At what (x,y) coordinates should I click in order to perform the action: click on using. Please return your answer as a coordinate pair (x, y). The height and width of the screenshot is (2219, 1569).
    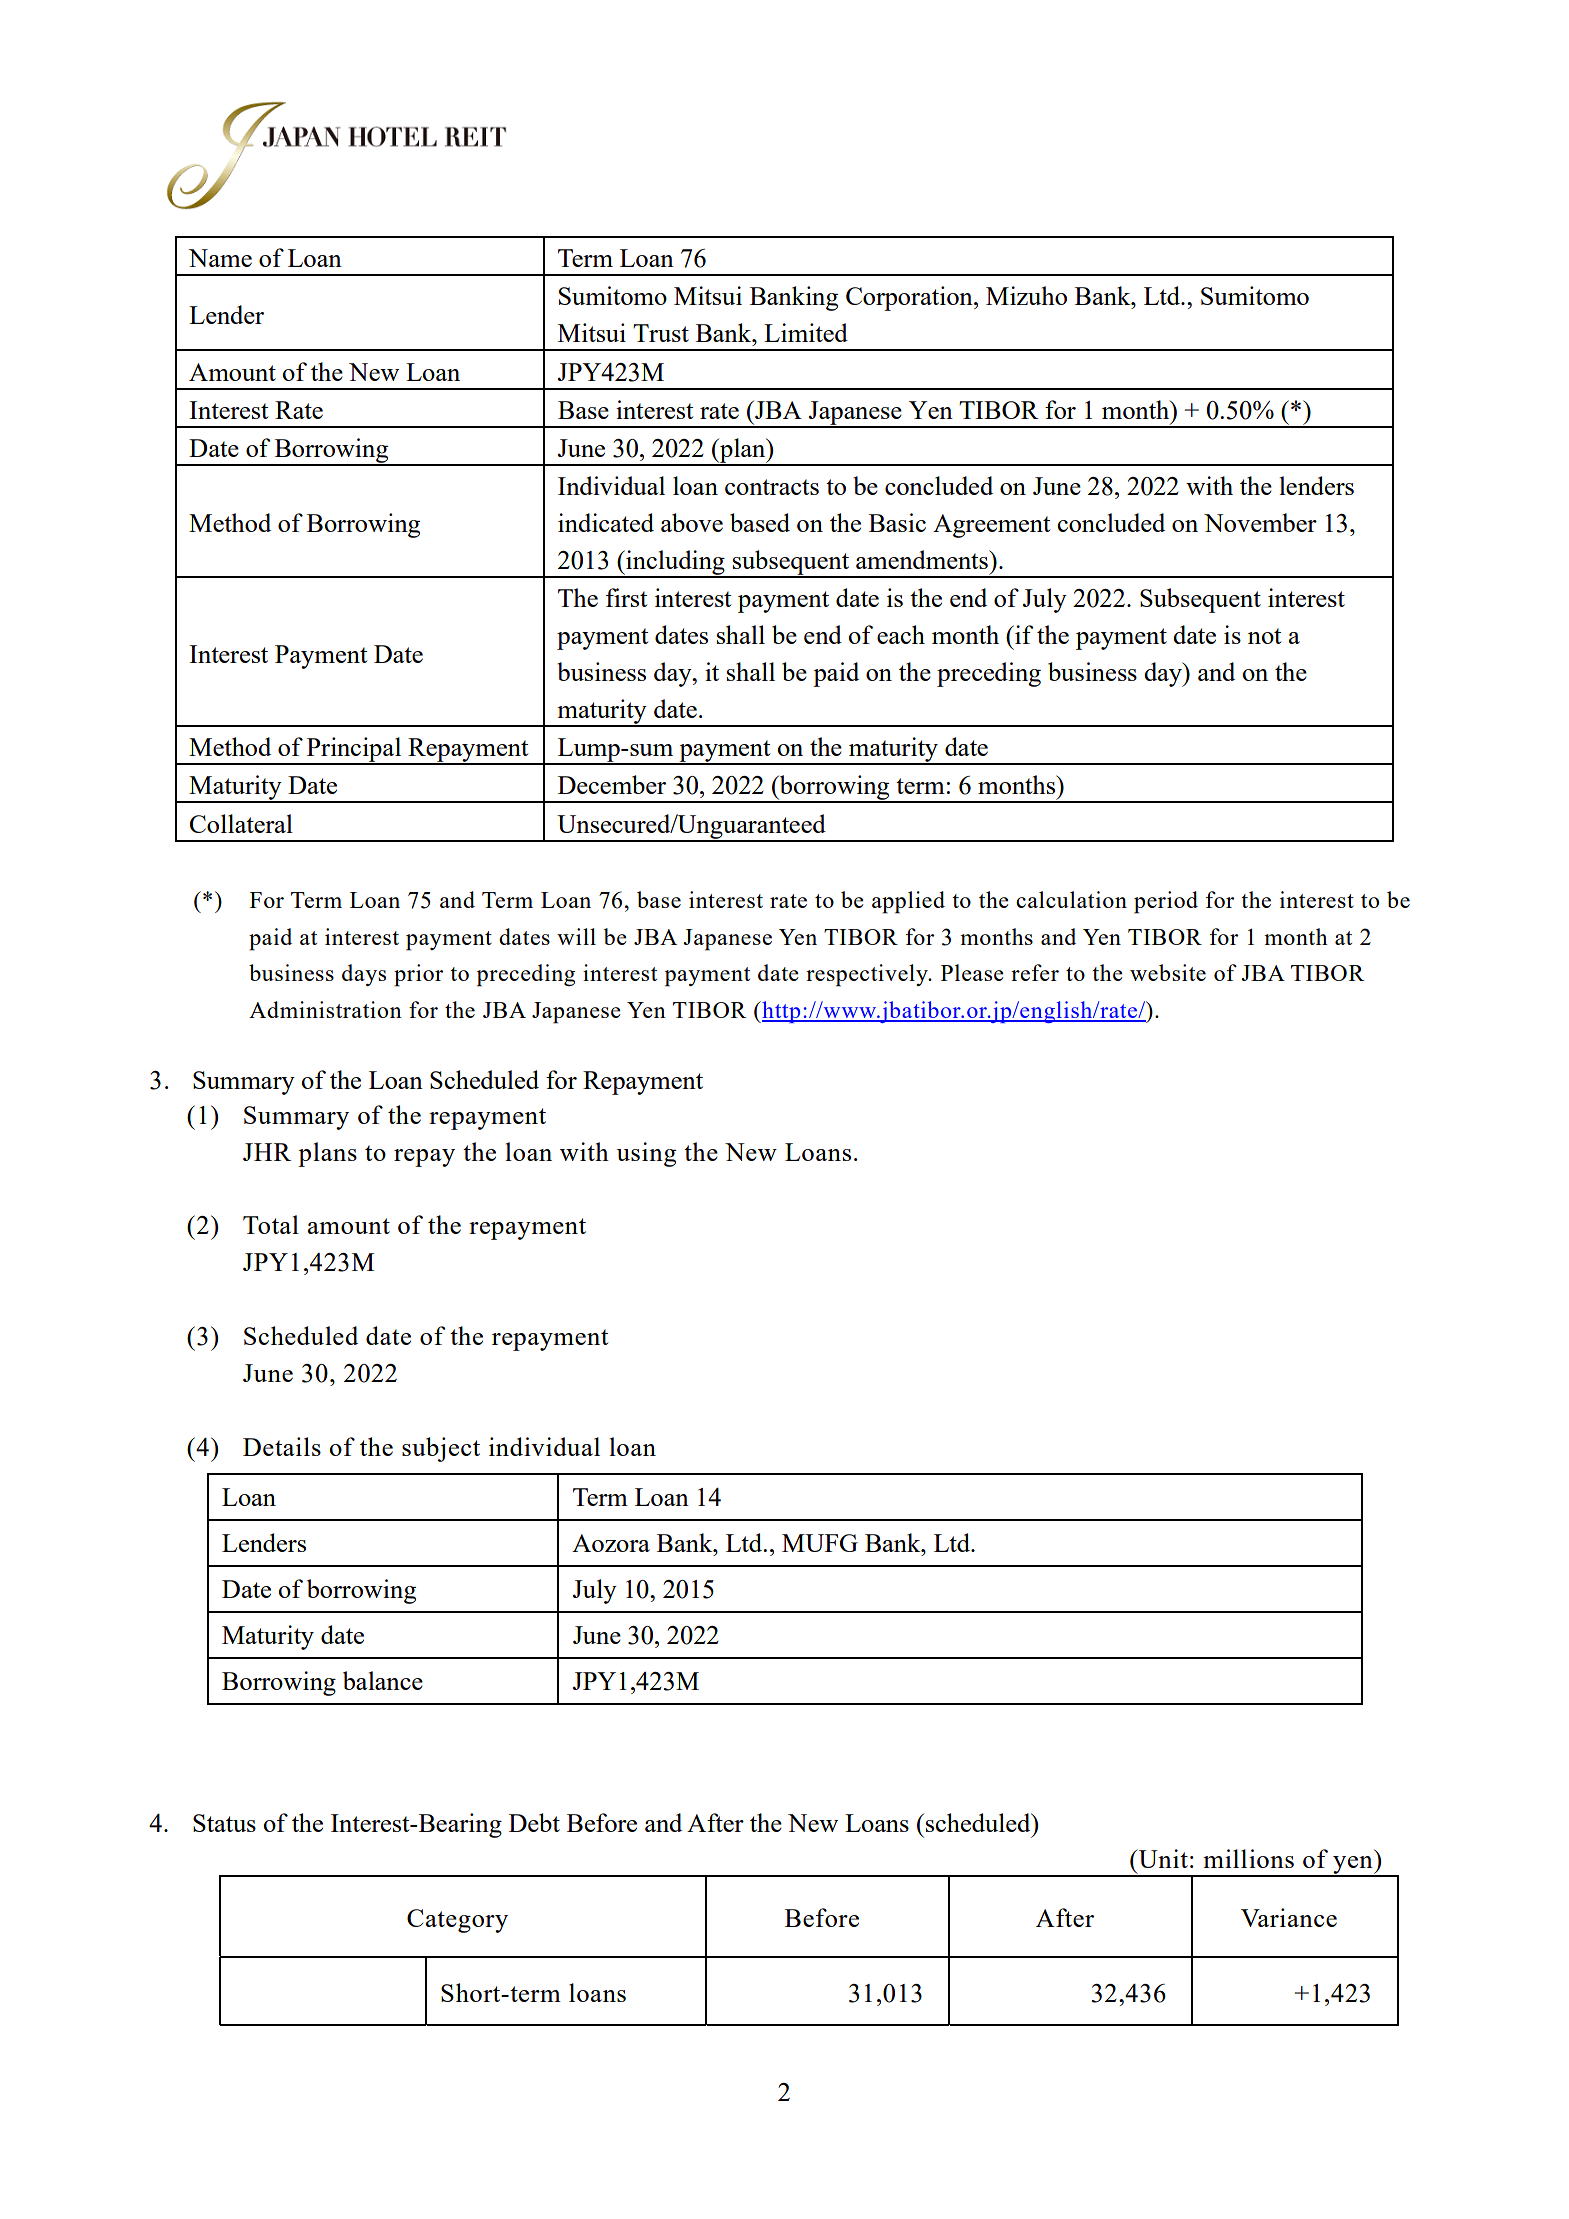
    Looking at the image, I should click on (646, 1154).
